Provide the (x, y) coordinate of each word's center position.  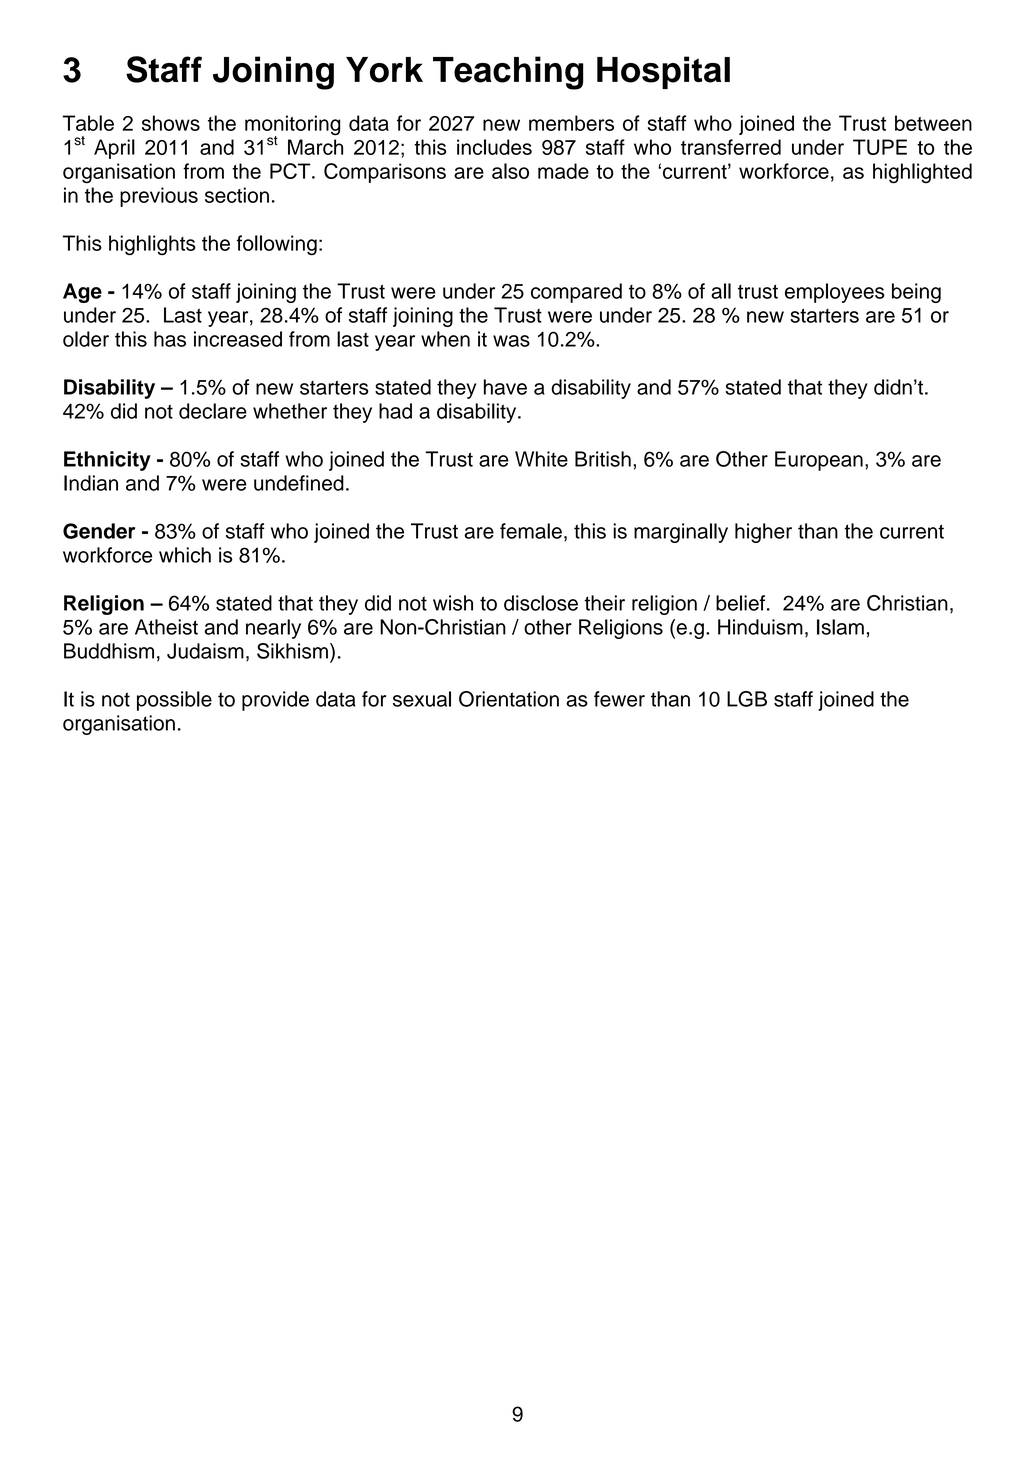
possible (174, 701)
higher (763, 533)
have (505, 387)
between (933, 123)
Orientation (509, 699)
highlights (152, 245)
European (819, 461)
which (185, 555)
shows (171, 123)
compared (576, 293)
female (531, 531)
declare (213, 411)
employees (835, 293)
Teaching (508, 73)
